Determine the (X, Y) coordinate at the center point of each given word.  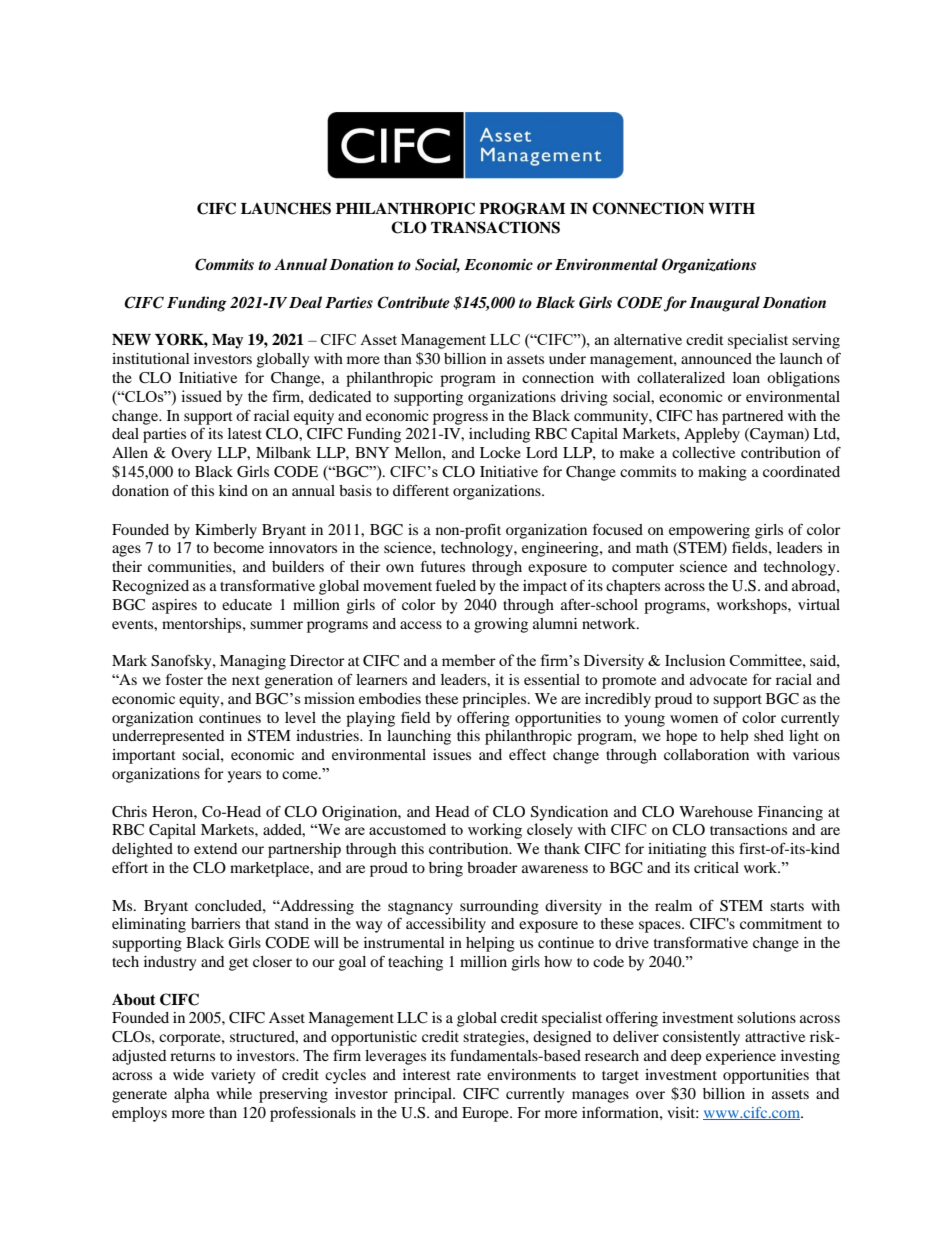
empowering (709, 531)
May (227, 341)
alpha (192, 1095)
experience (741, 1057)
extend (215, 848)
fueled (456, 585)
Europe (486, 1114)
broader (492, 867)
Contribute (413, 302)
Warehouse (716, 811)
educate (247, 604)
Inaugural (725, 304)
